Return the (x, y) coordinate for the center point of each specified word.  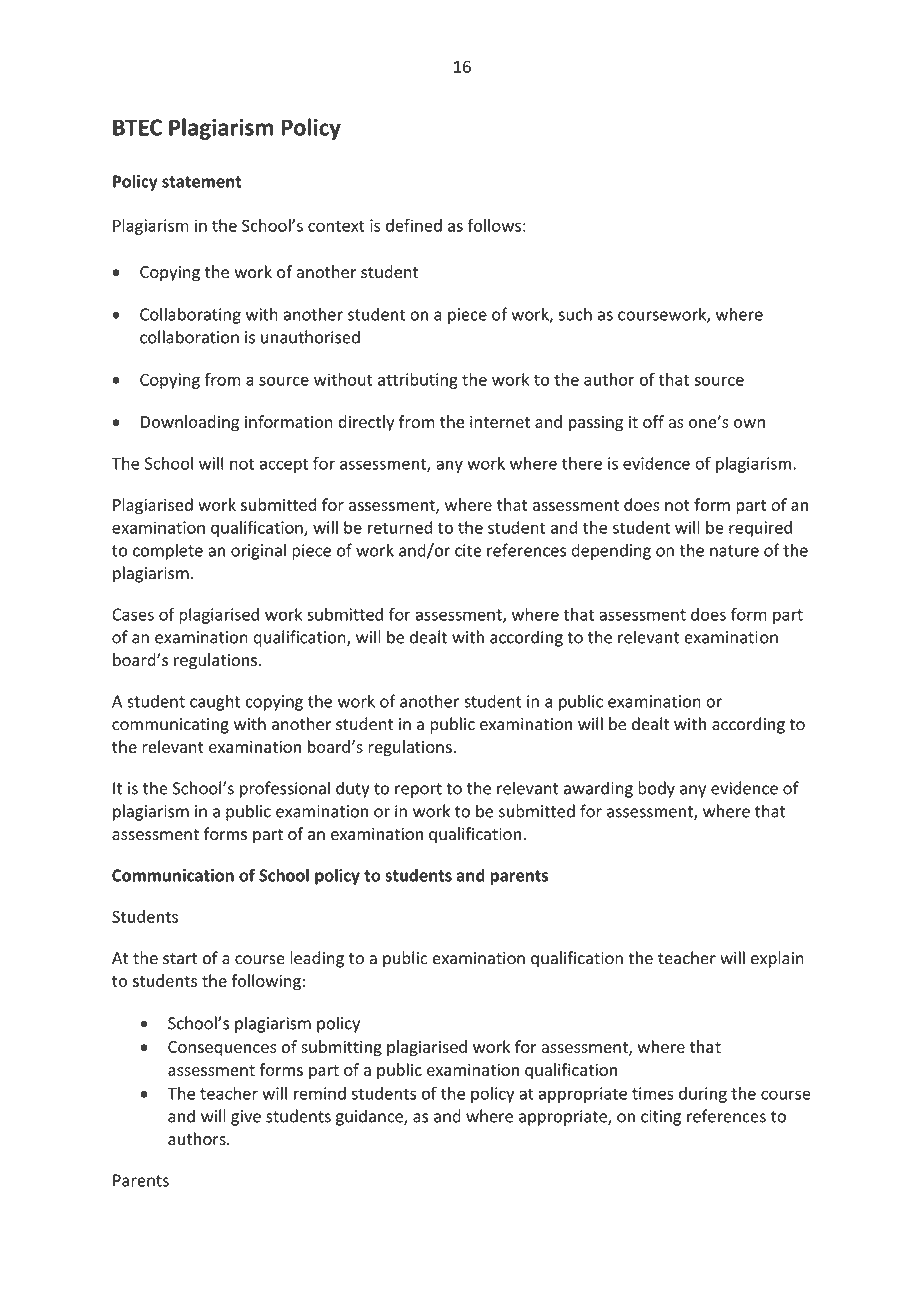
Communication (173, 875)
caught (215, 702)
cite (468, 550)
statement (202, 182)
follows (494, 225)
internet (500, 422)
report (418, 790)
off (653, 421)
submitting (341, 1048)
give (246, 1118)
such (575, 314)
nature (734, 551)
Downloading (190, 423)
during (703, 1095)
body (656, 789)
